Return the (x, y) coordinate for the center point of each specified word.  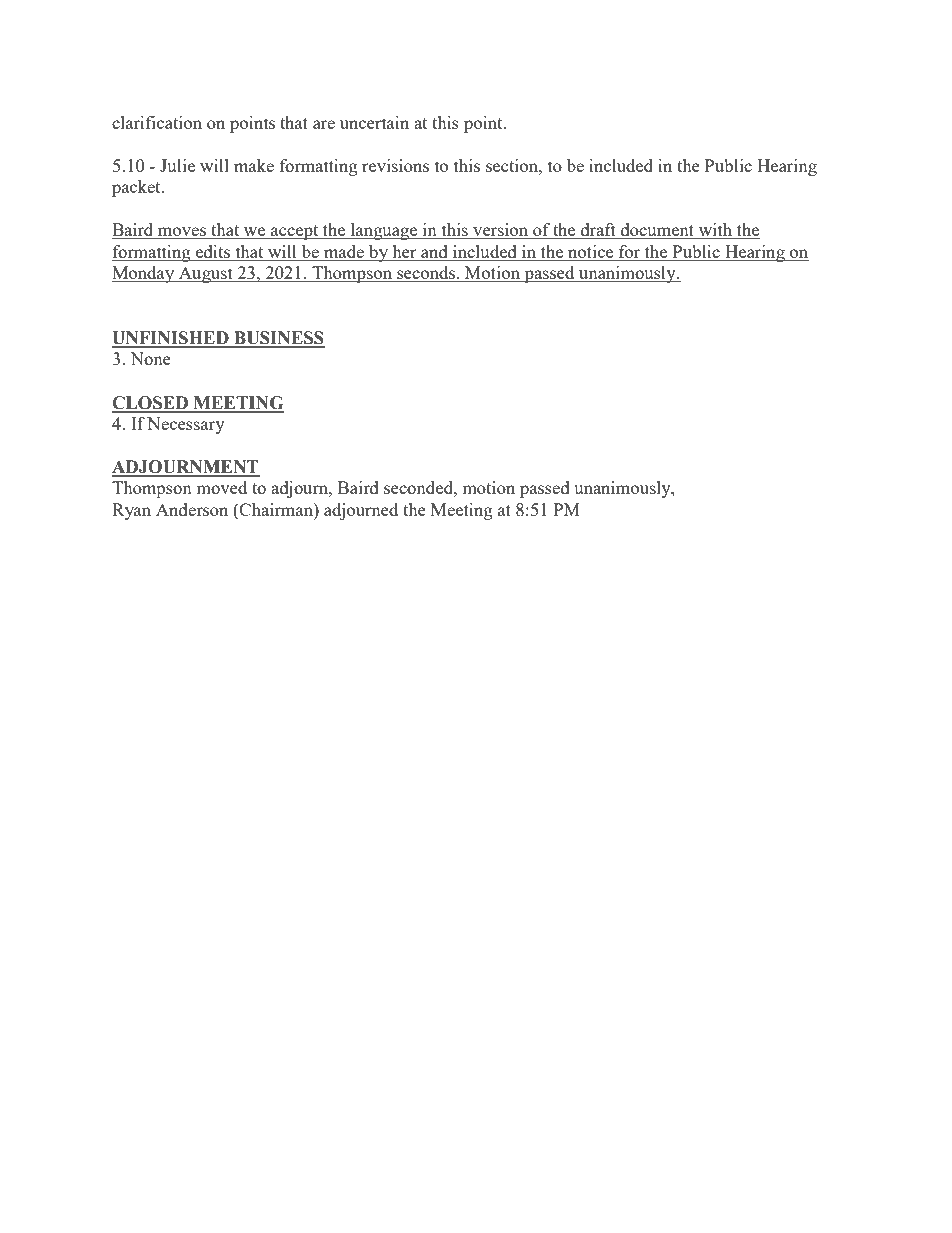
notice (591, 253)
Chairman (276, 509)
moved (221, 487)
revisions (395, 165)
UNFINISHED (171, 339)
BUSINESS (278, 339)
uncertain (374, 122)
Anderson (192, 509)
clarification (157, 122)
